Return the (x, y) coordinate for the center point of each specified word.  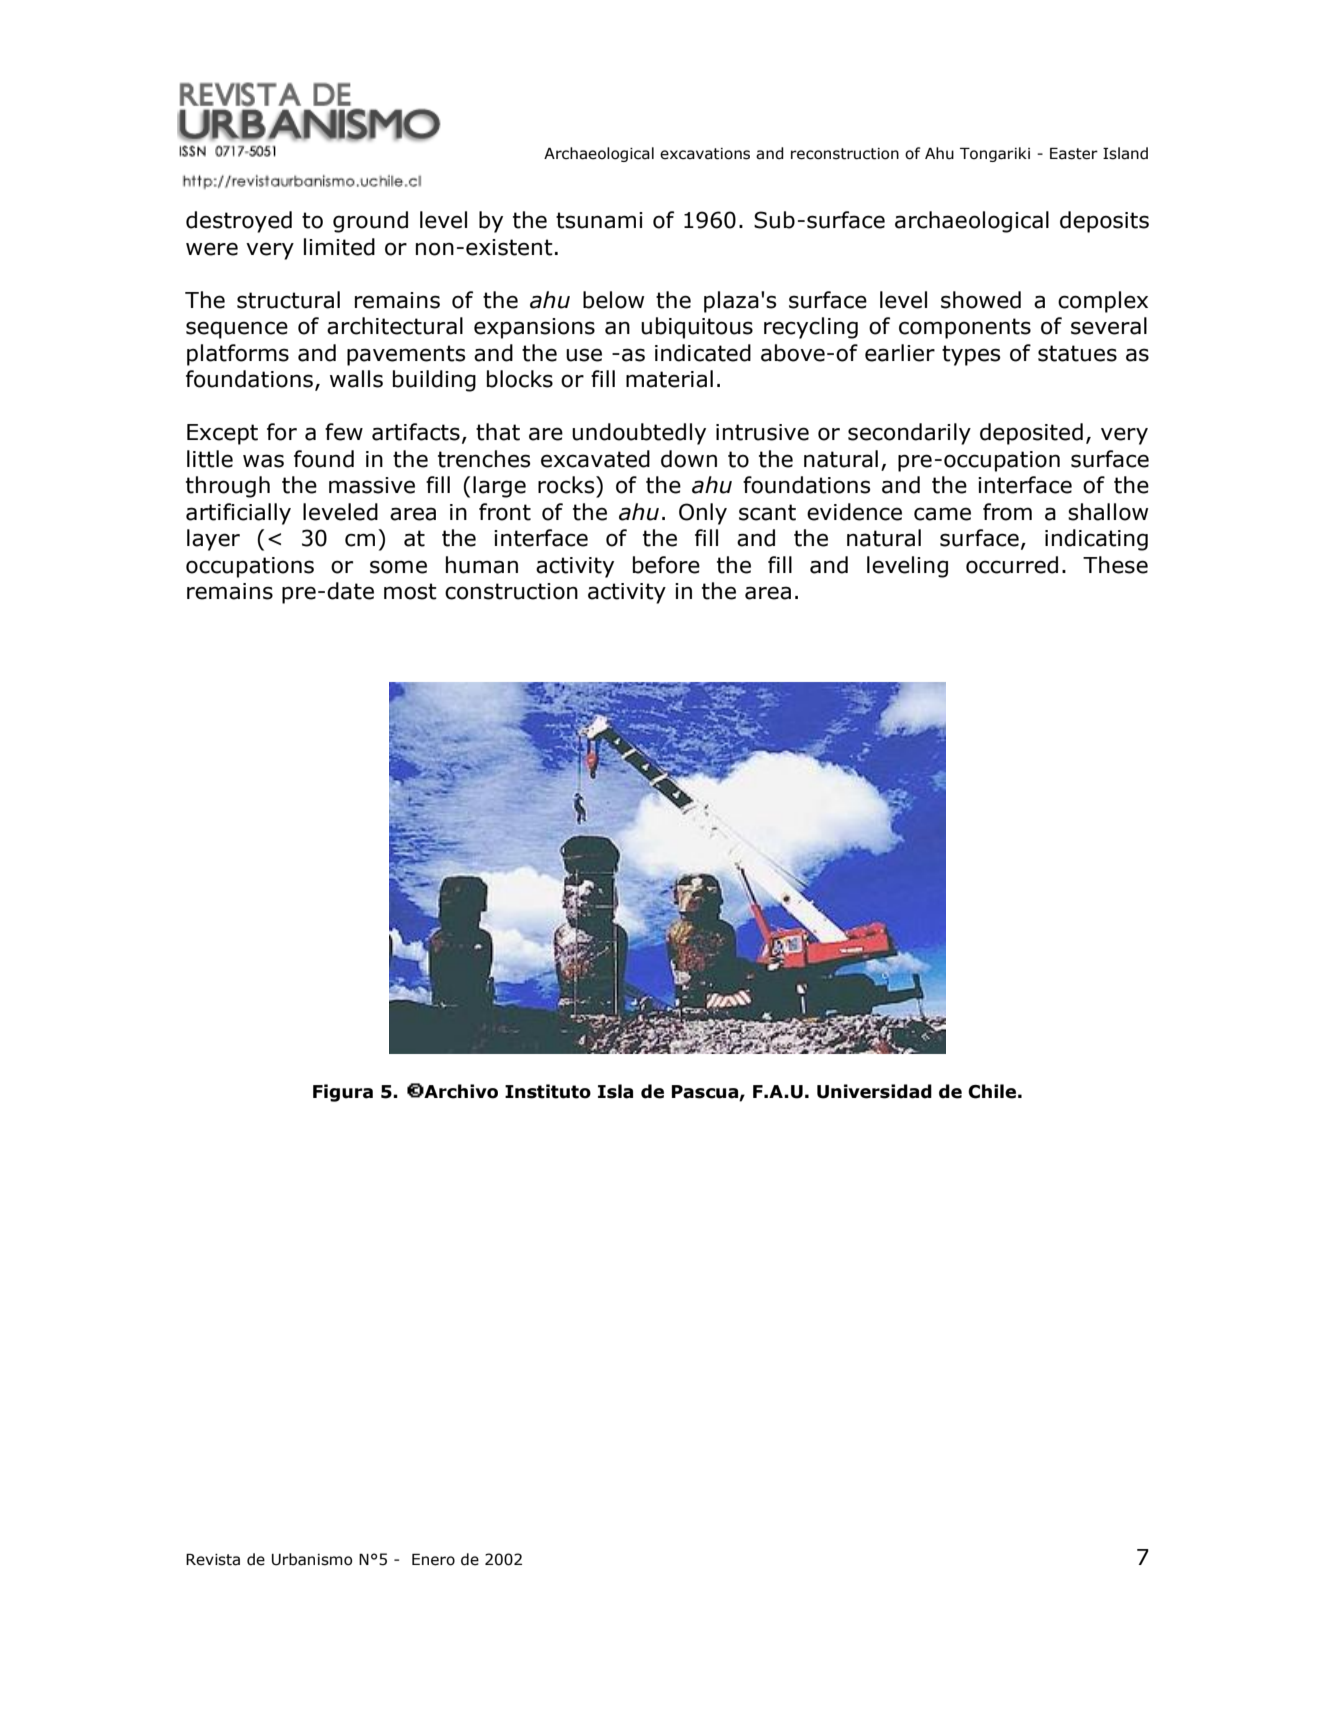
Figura (343, 1093)
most (410, 591)
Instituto (548, 1091)
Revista (213, 1560)
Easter (1074, 154)
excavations (705, 154)
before (666, 565)
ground (370, 222)
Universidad (874, 1091)
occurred (1012, 565)
